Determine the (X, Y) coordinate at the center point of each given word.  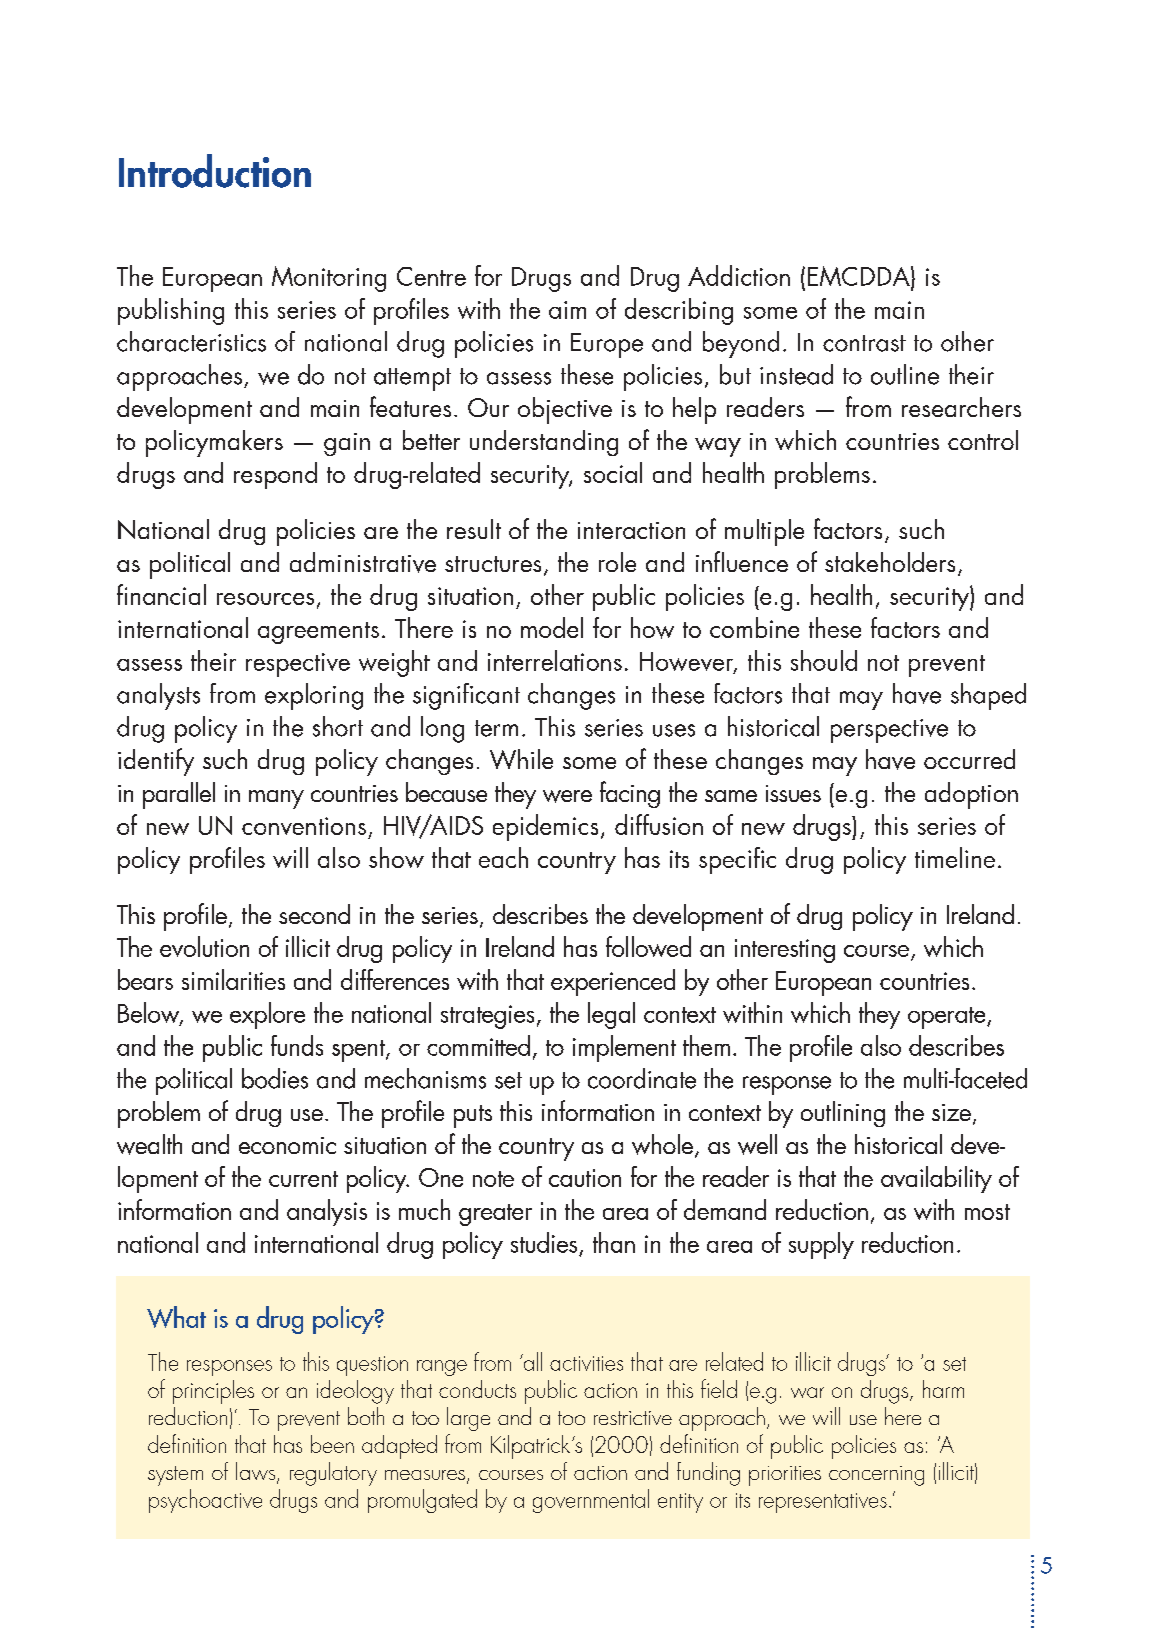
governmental (591, 1501)
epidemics (545, 827)
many (276, 799)
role (617, 562)
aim (567, 310)
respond (275, 475)
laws (255, 1471)
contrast (864, 343)
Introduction (215, 171)
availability (936, 1179)
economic (287, 1145)
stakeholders (890, 562)
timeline (955, 857)
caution (585, 1178)
